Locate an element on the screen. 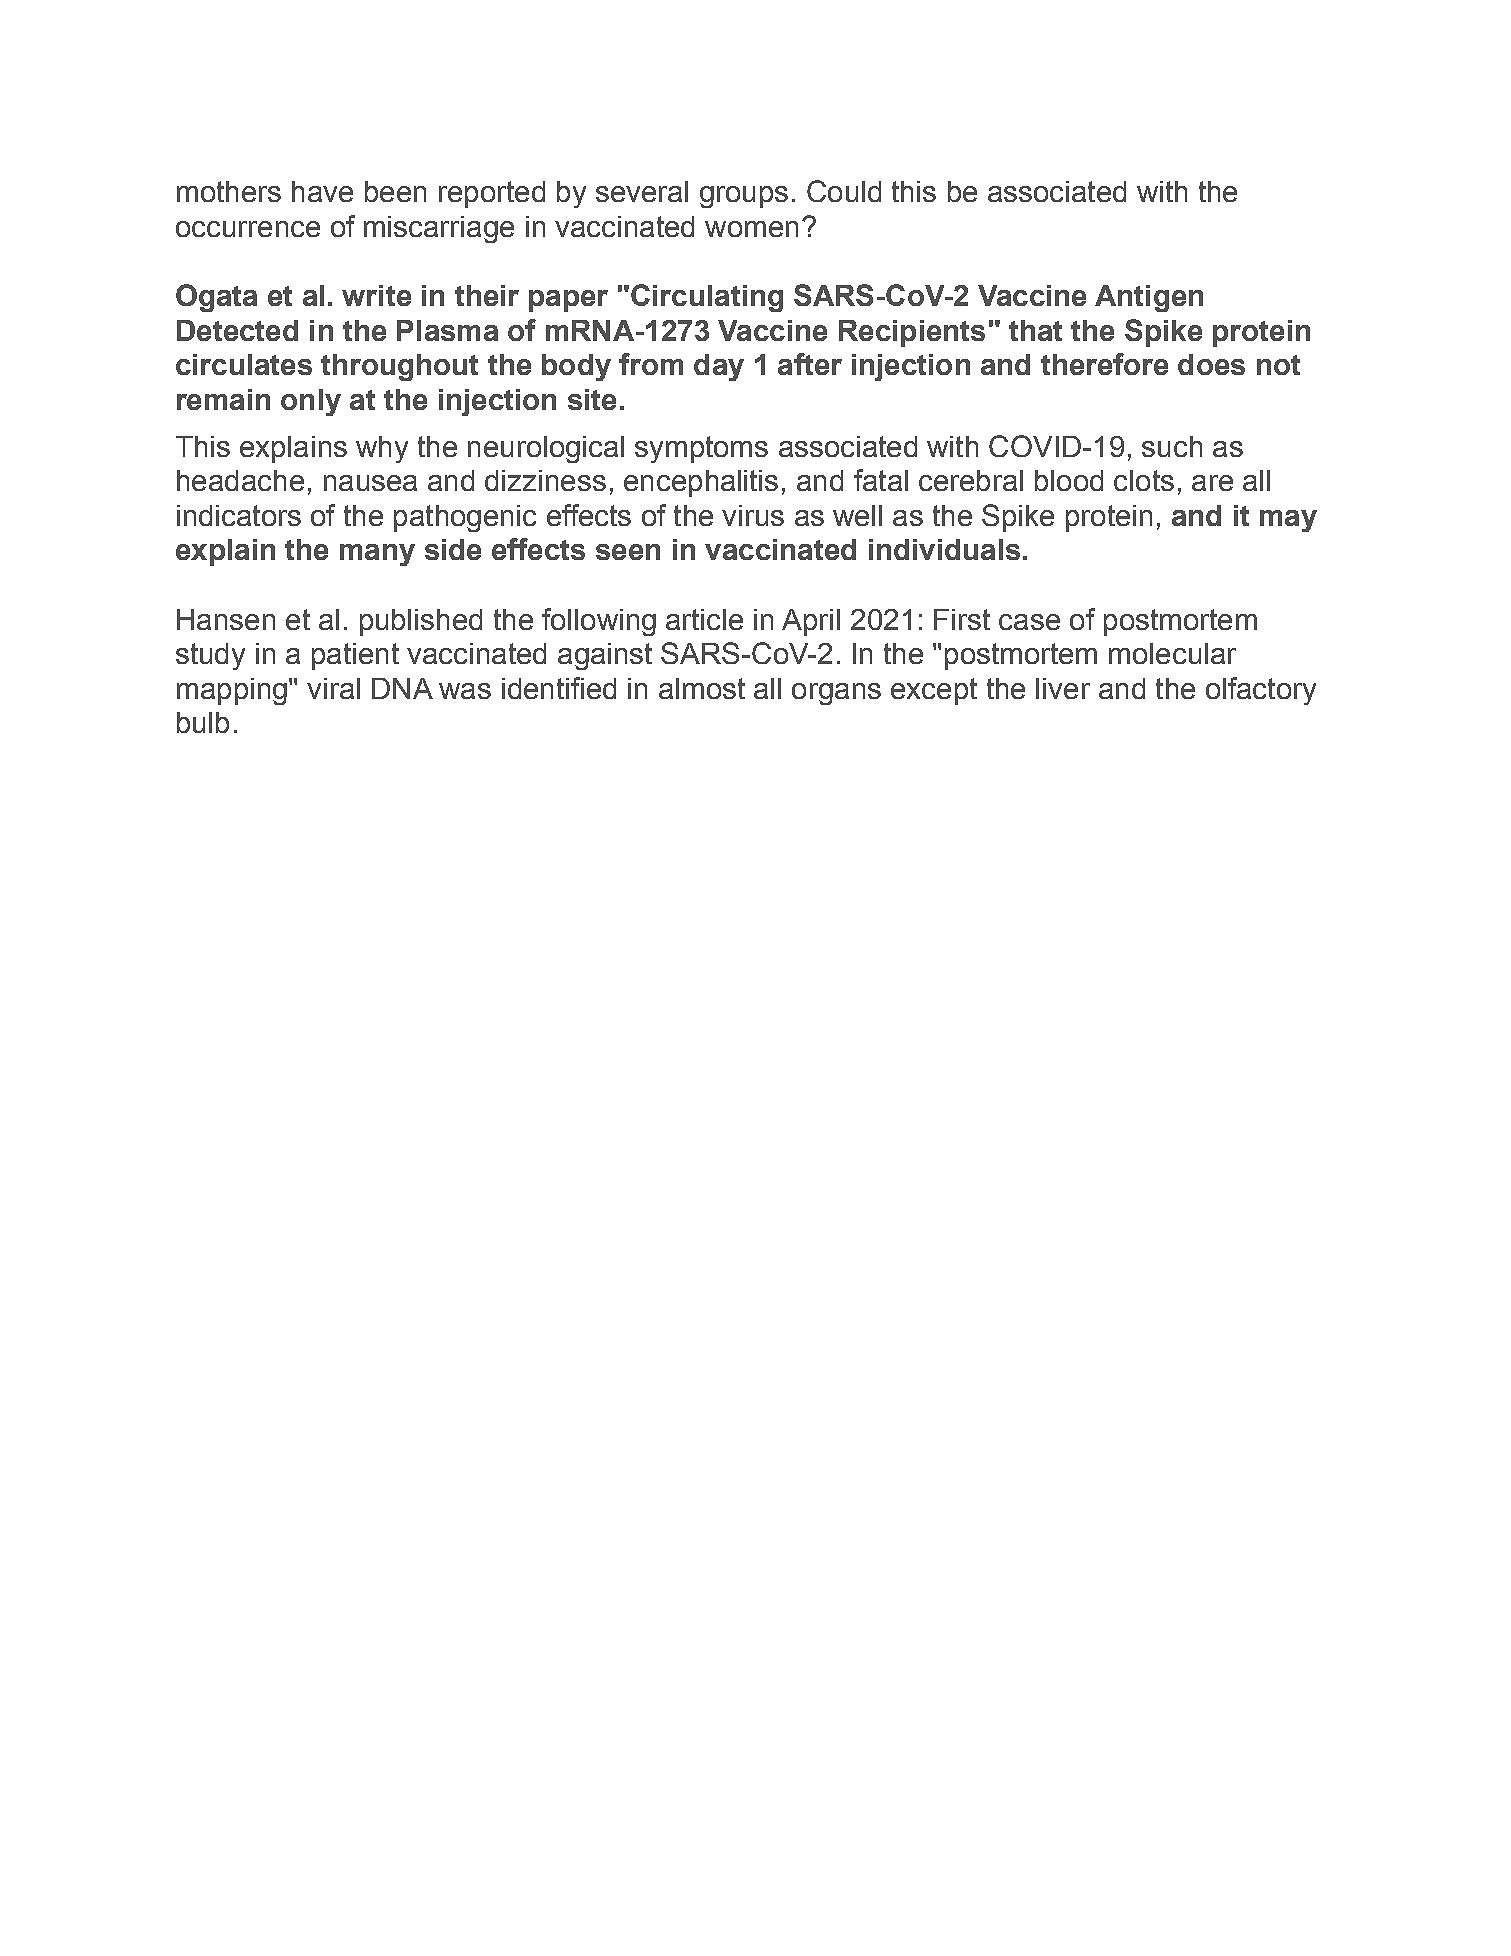  liver is located at coordinates (1063, 688).
